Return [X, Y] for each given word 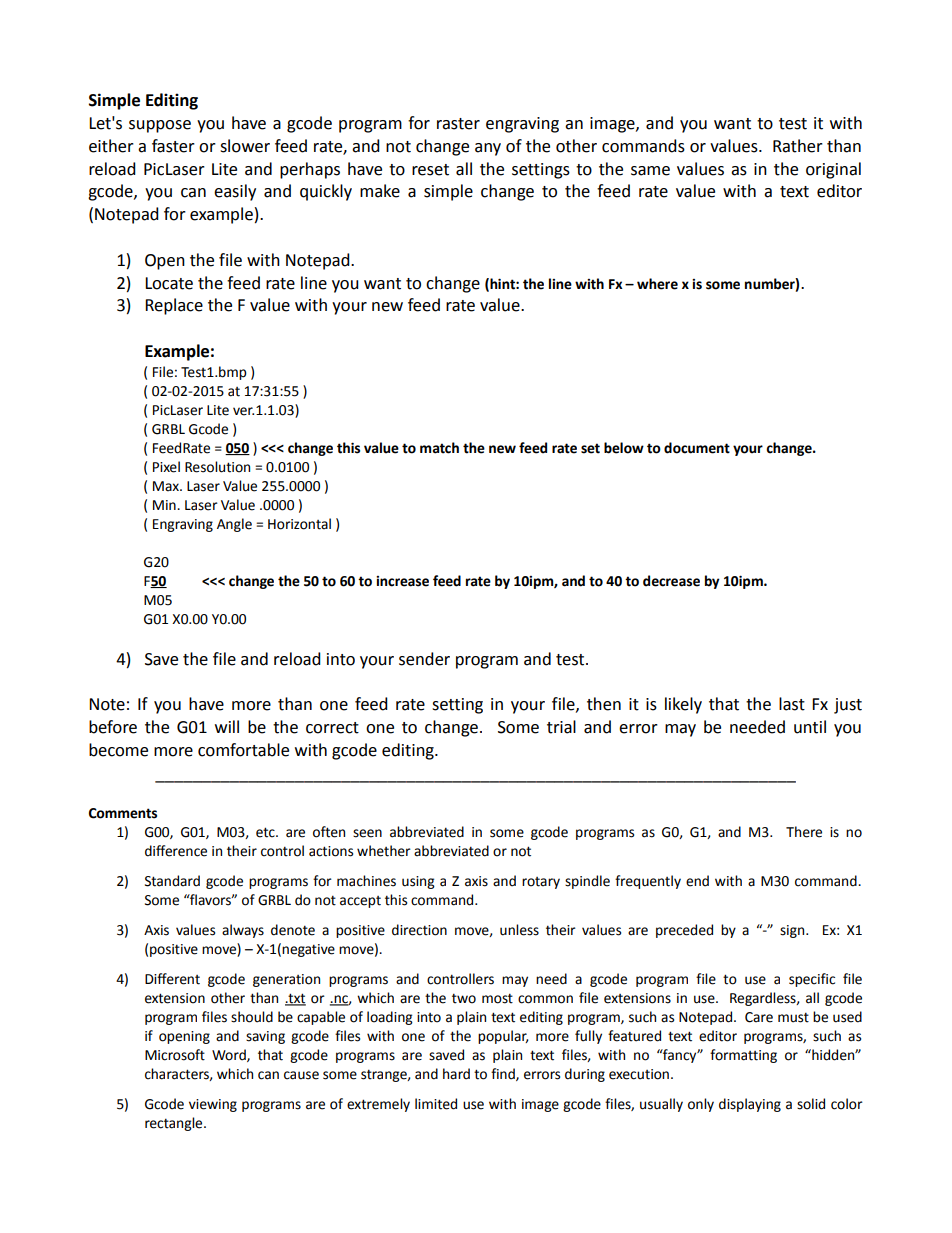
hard [456, 1074]
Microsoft [175, 1055]
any [488, 149]
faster [173, 146]
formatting [743, 1056]
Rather [798, 146]
